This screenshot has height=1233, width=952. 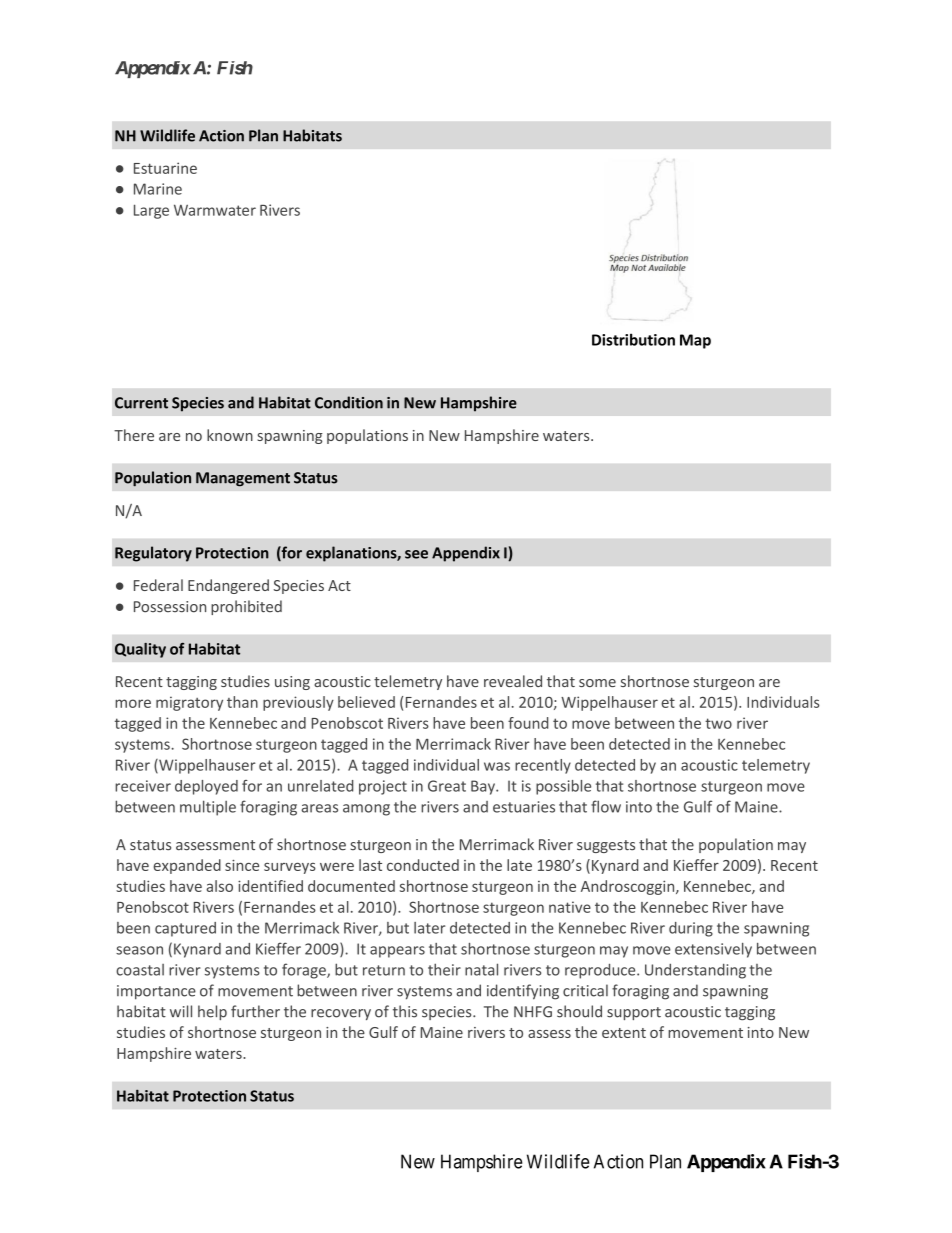 I want to click on Estuarine, so click(x=165, y=168).
